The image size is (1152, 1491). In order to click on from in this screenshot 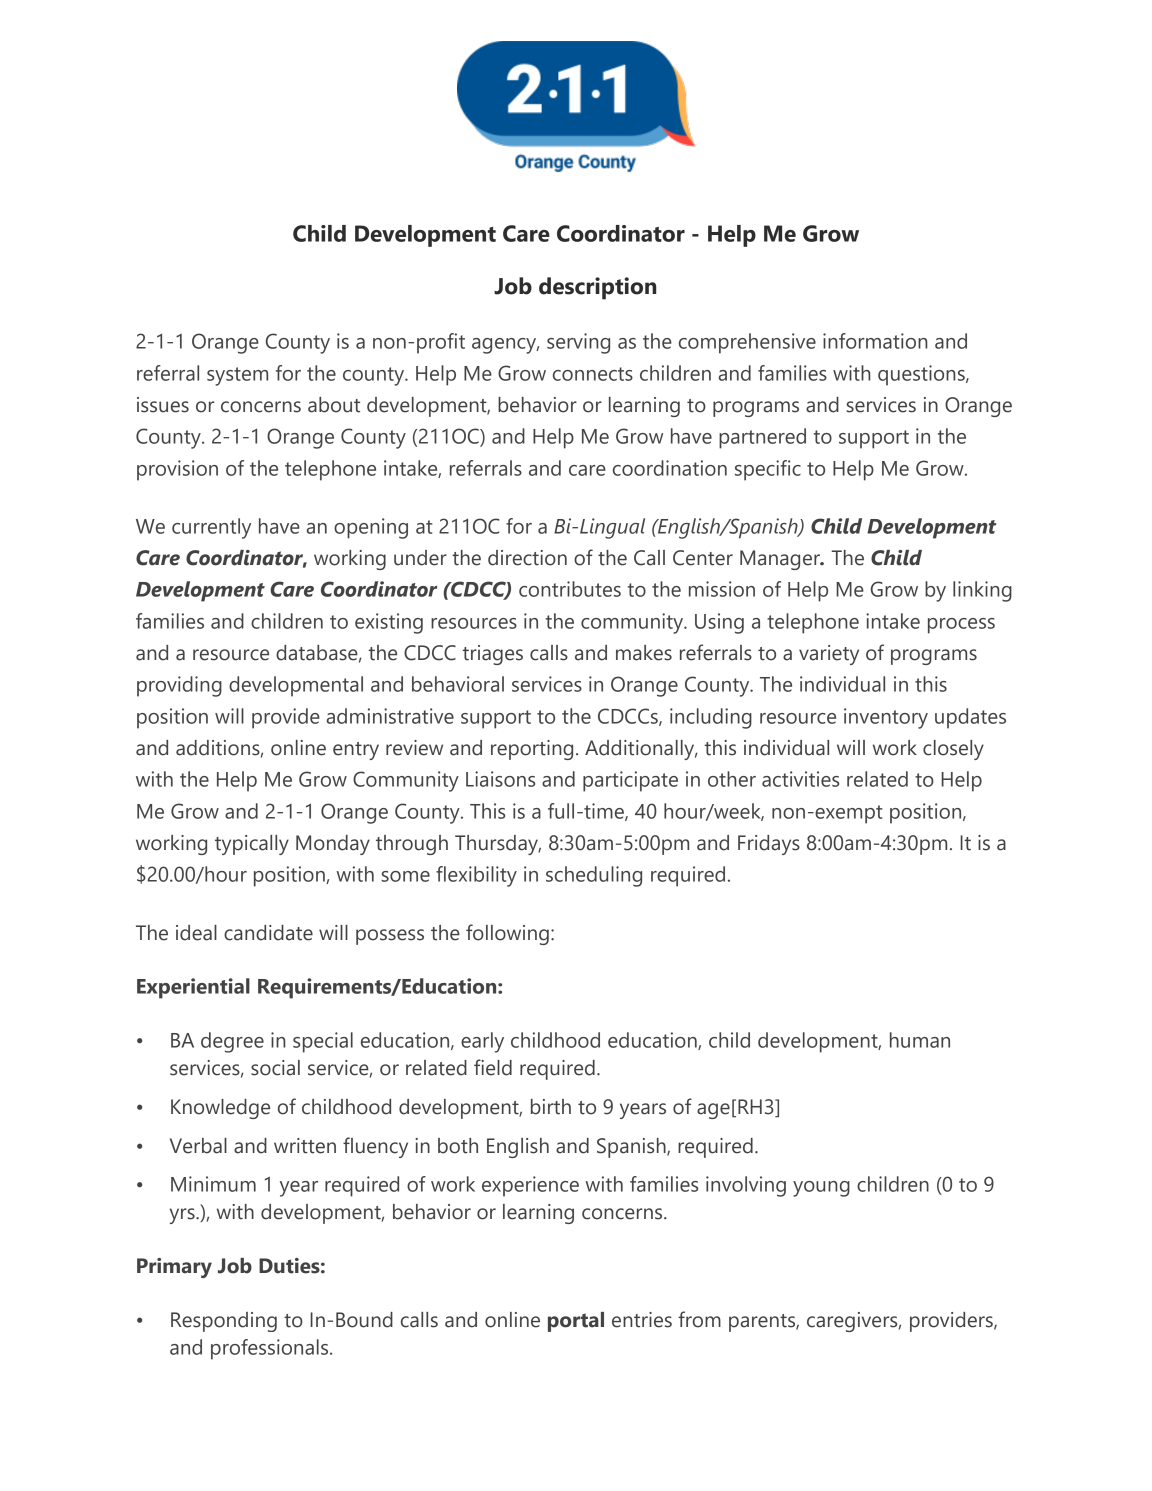, I will do `click(699, 1319)`.
